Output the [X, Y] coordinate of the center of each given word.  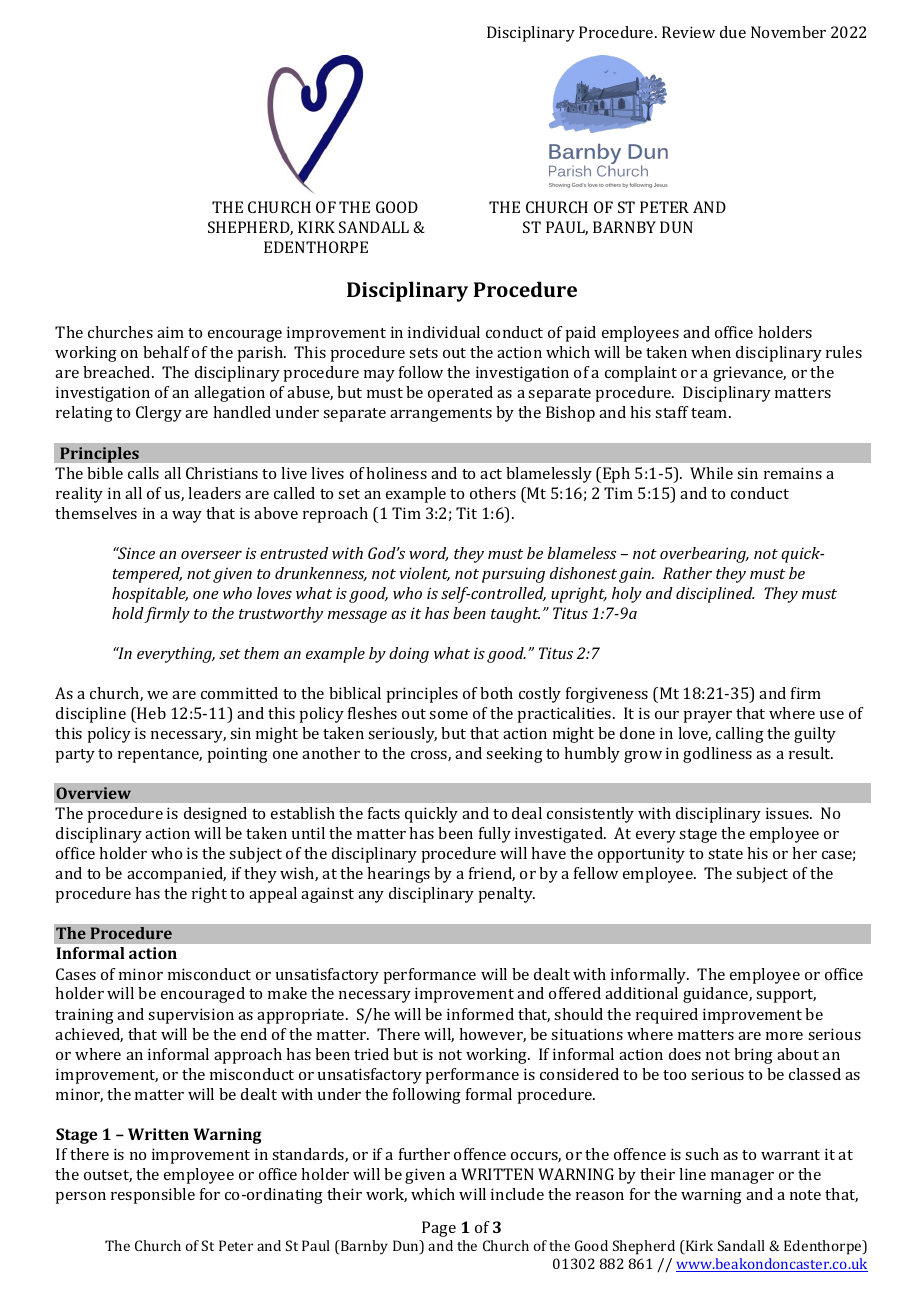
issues [788, 813]
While [711, 473]
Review [688, 32]
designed [215, 815]
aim [170, 332]
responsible [153, 1196]
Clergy [159, 414]
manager [742, 1178]
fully [495, 835]
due [733, 32]
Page [439, 1229]
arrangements [441, 415]
